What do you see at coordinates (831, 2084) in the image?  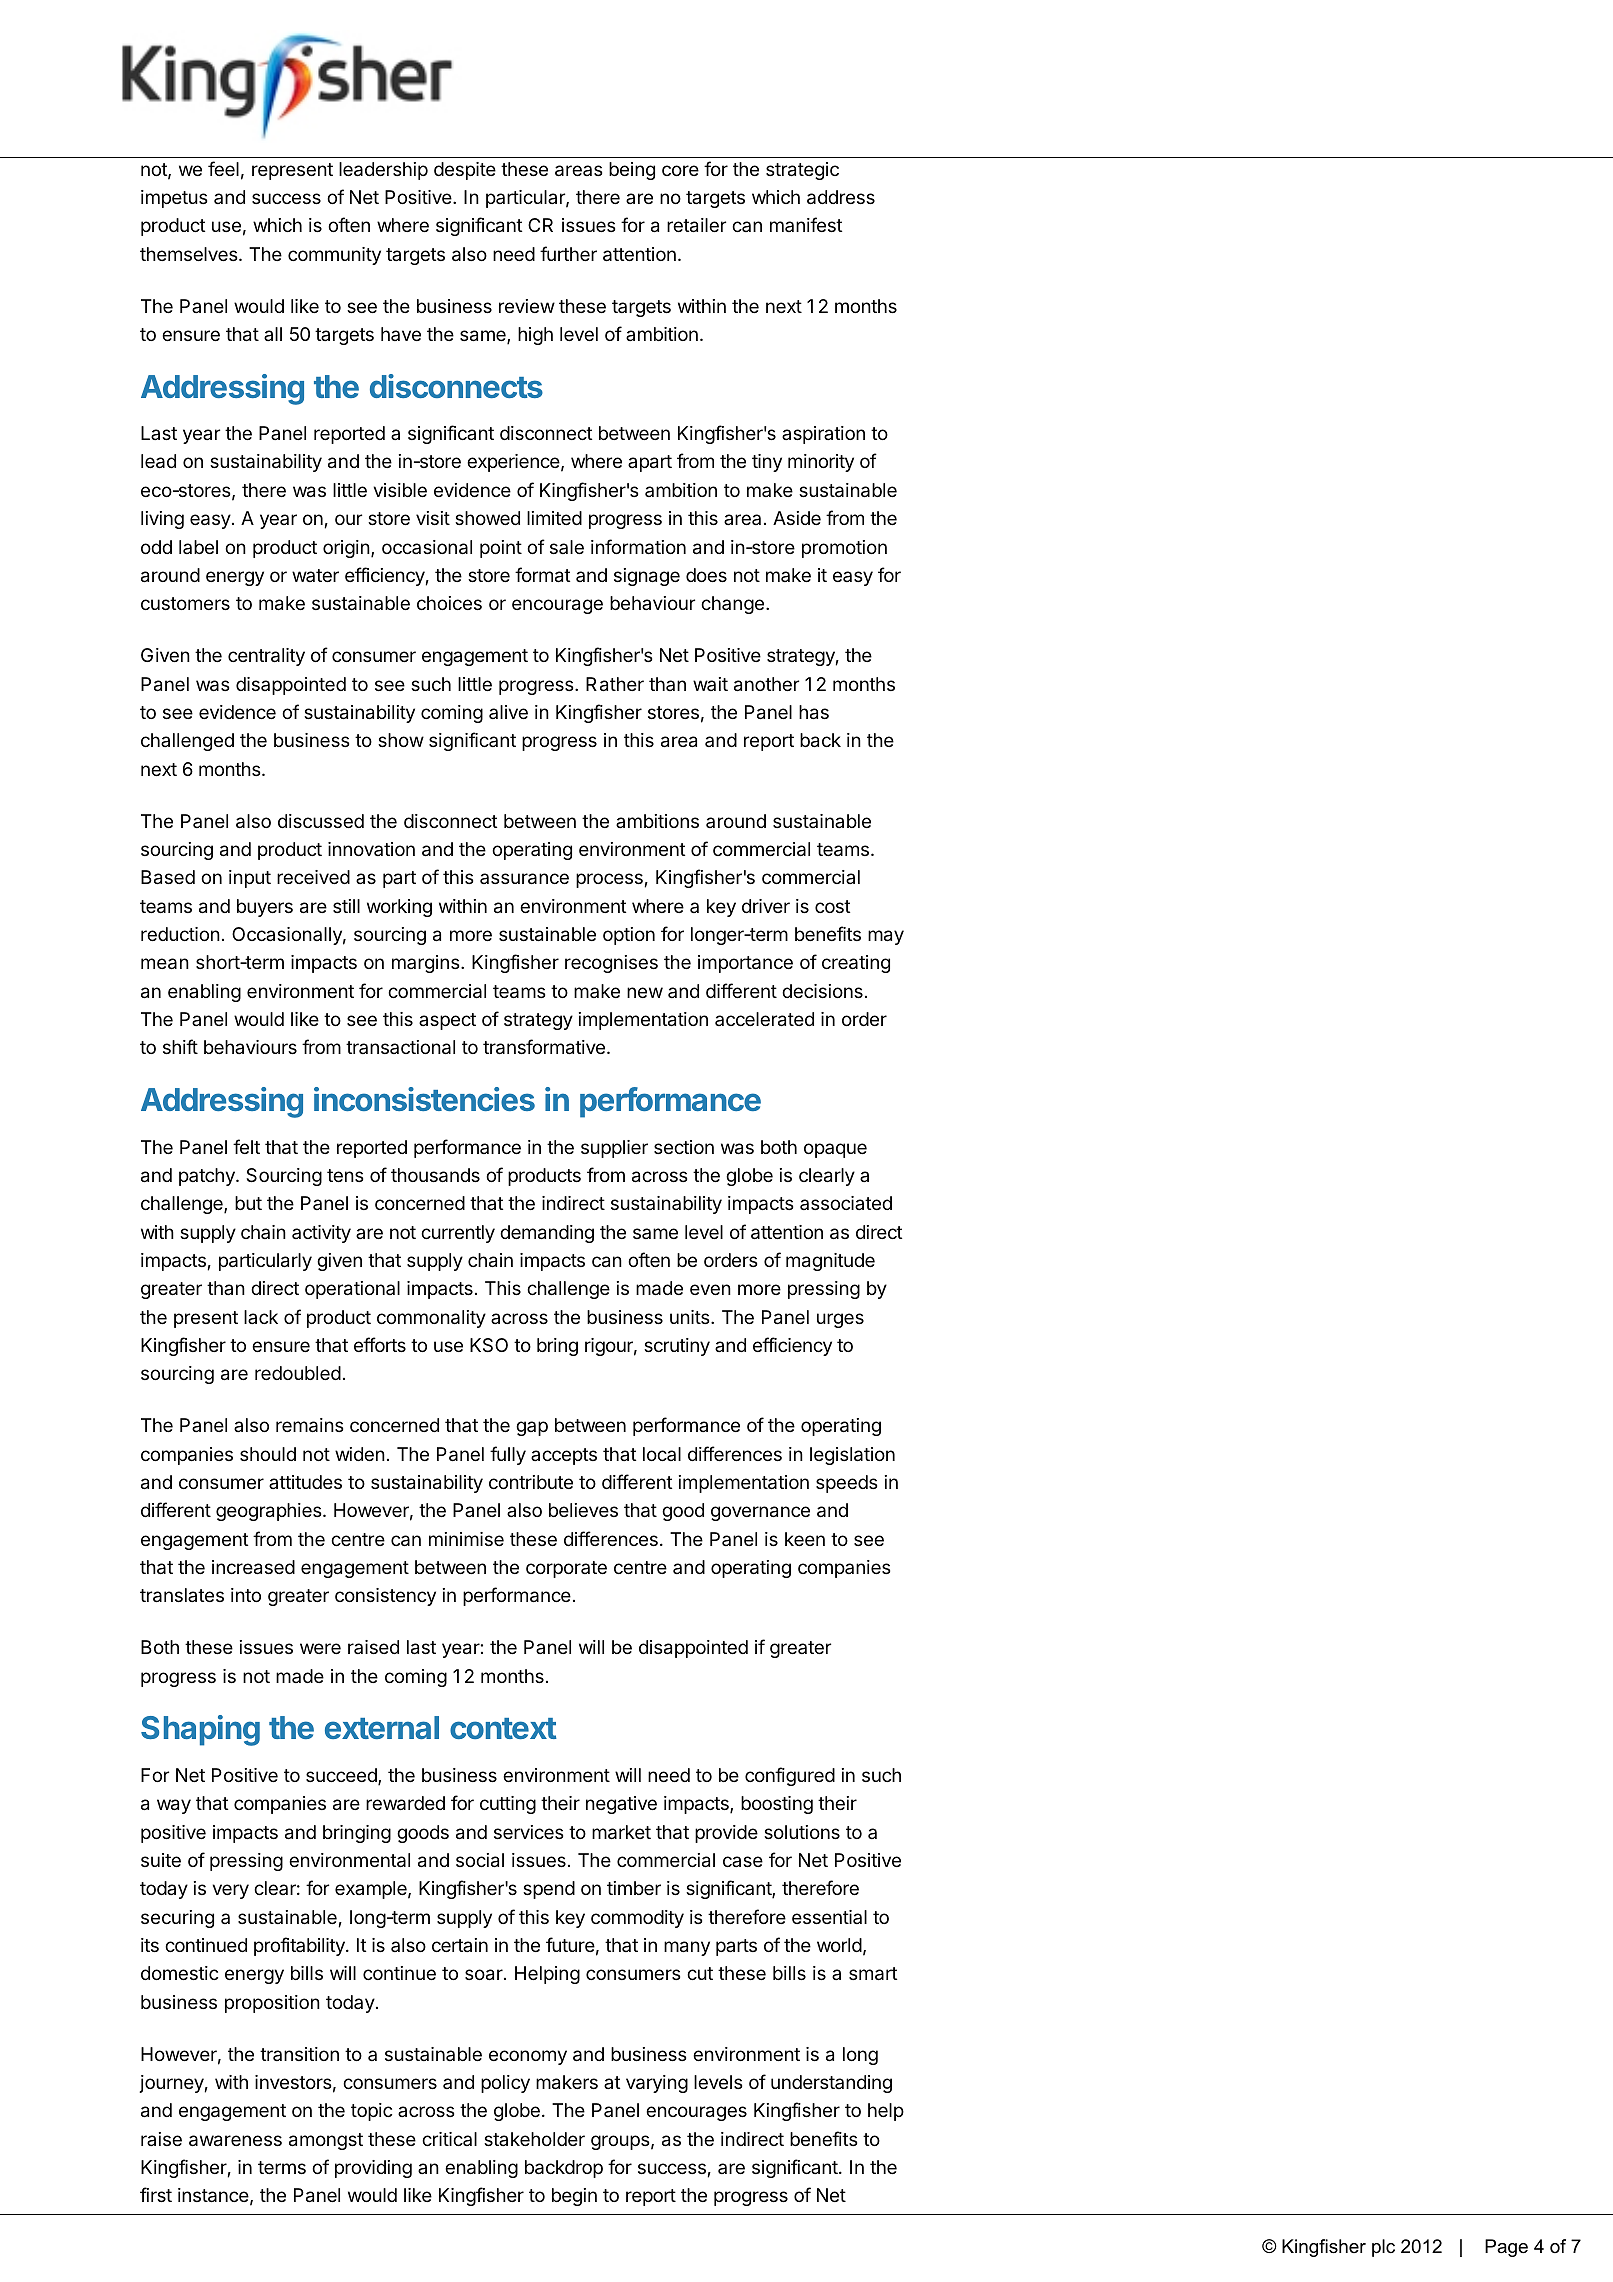 I see `understanding` at bounding box center [831, 2084].
